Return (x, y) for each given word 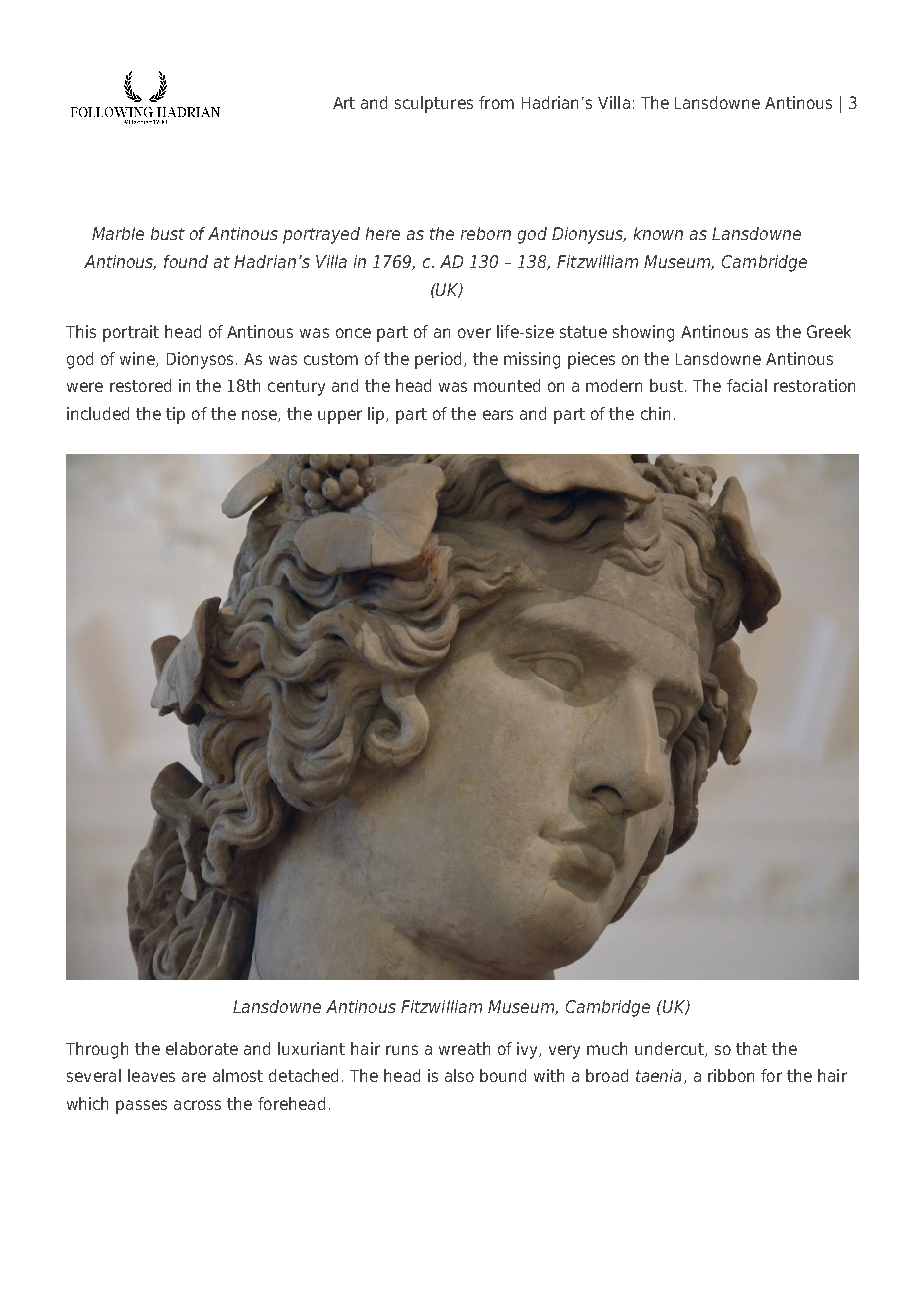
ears (498, 415)
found (186, 261)
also (459, 1075)
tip (175, 415)
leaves (151, 1075)
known (658, 233)
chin (655, 413)
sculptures (434, 104)
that (751, 1048)
